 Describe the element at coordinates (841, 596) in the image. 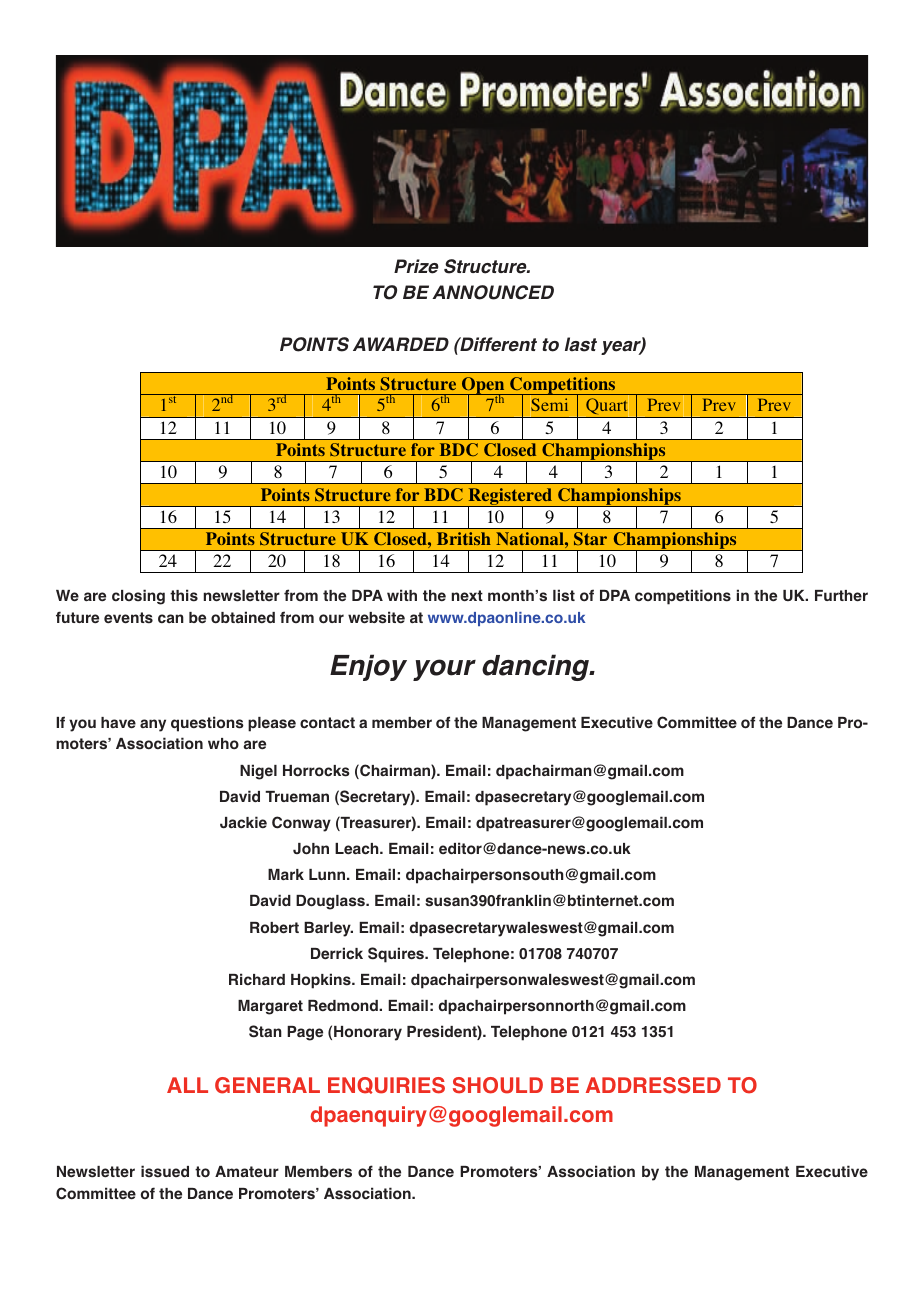

I see `Further` at that location.
